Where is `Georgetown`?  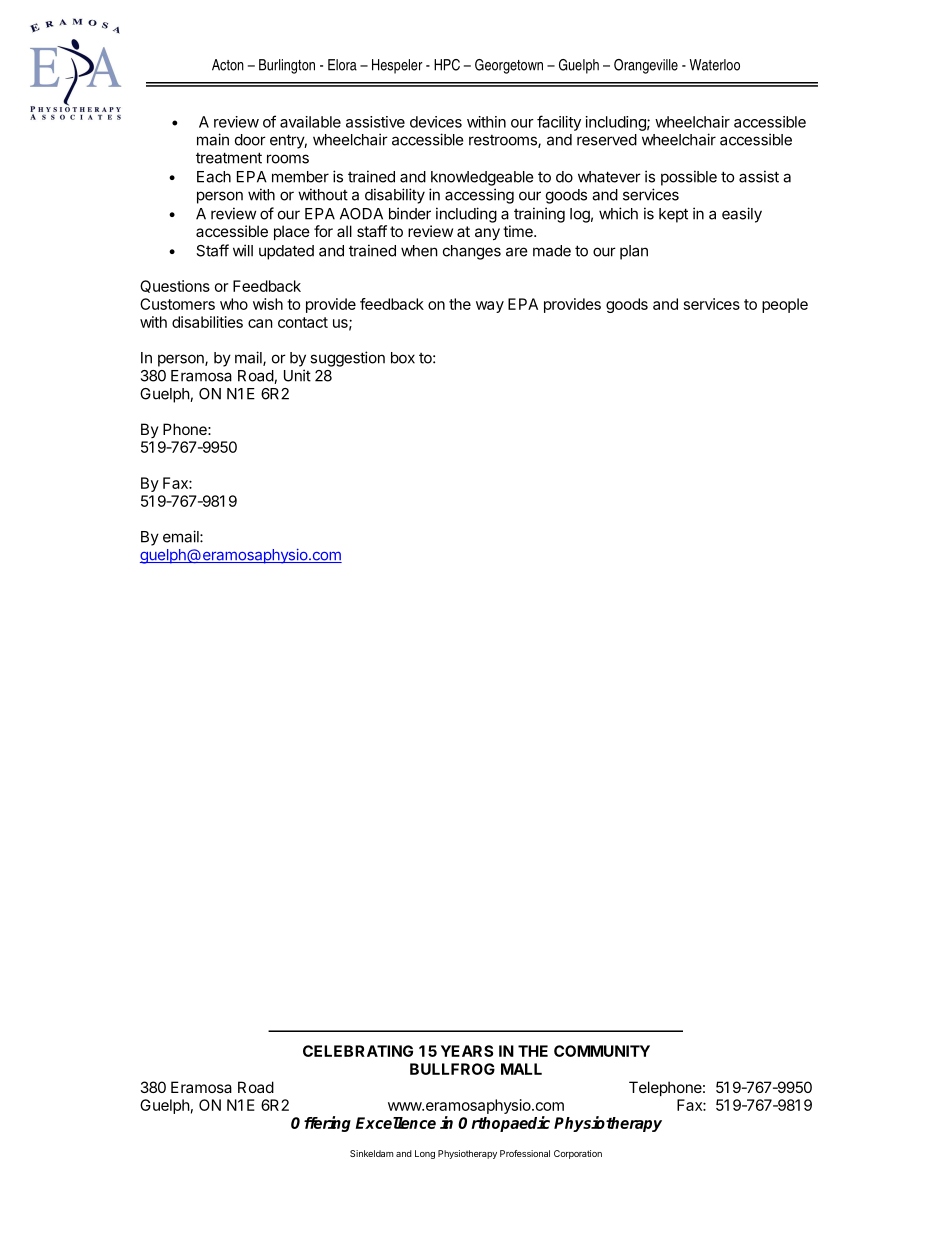
Georgetown is located at coordinates (509, 66).
